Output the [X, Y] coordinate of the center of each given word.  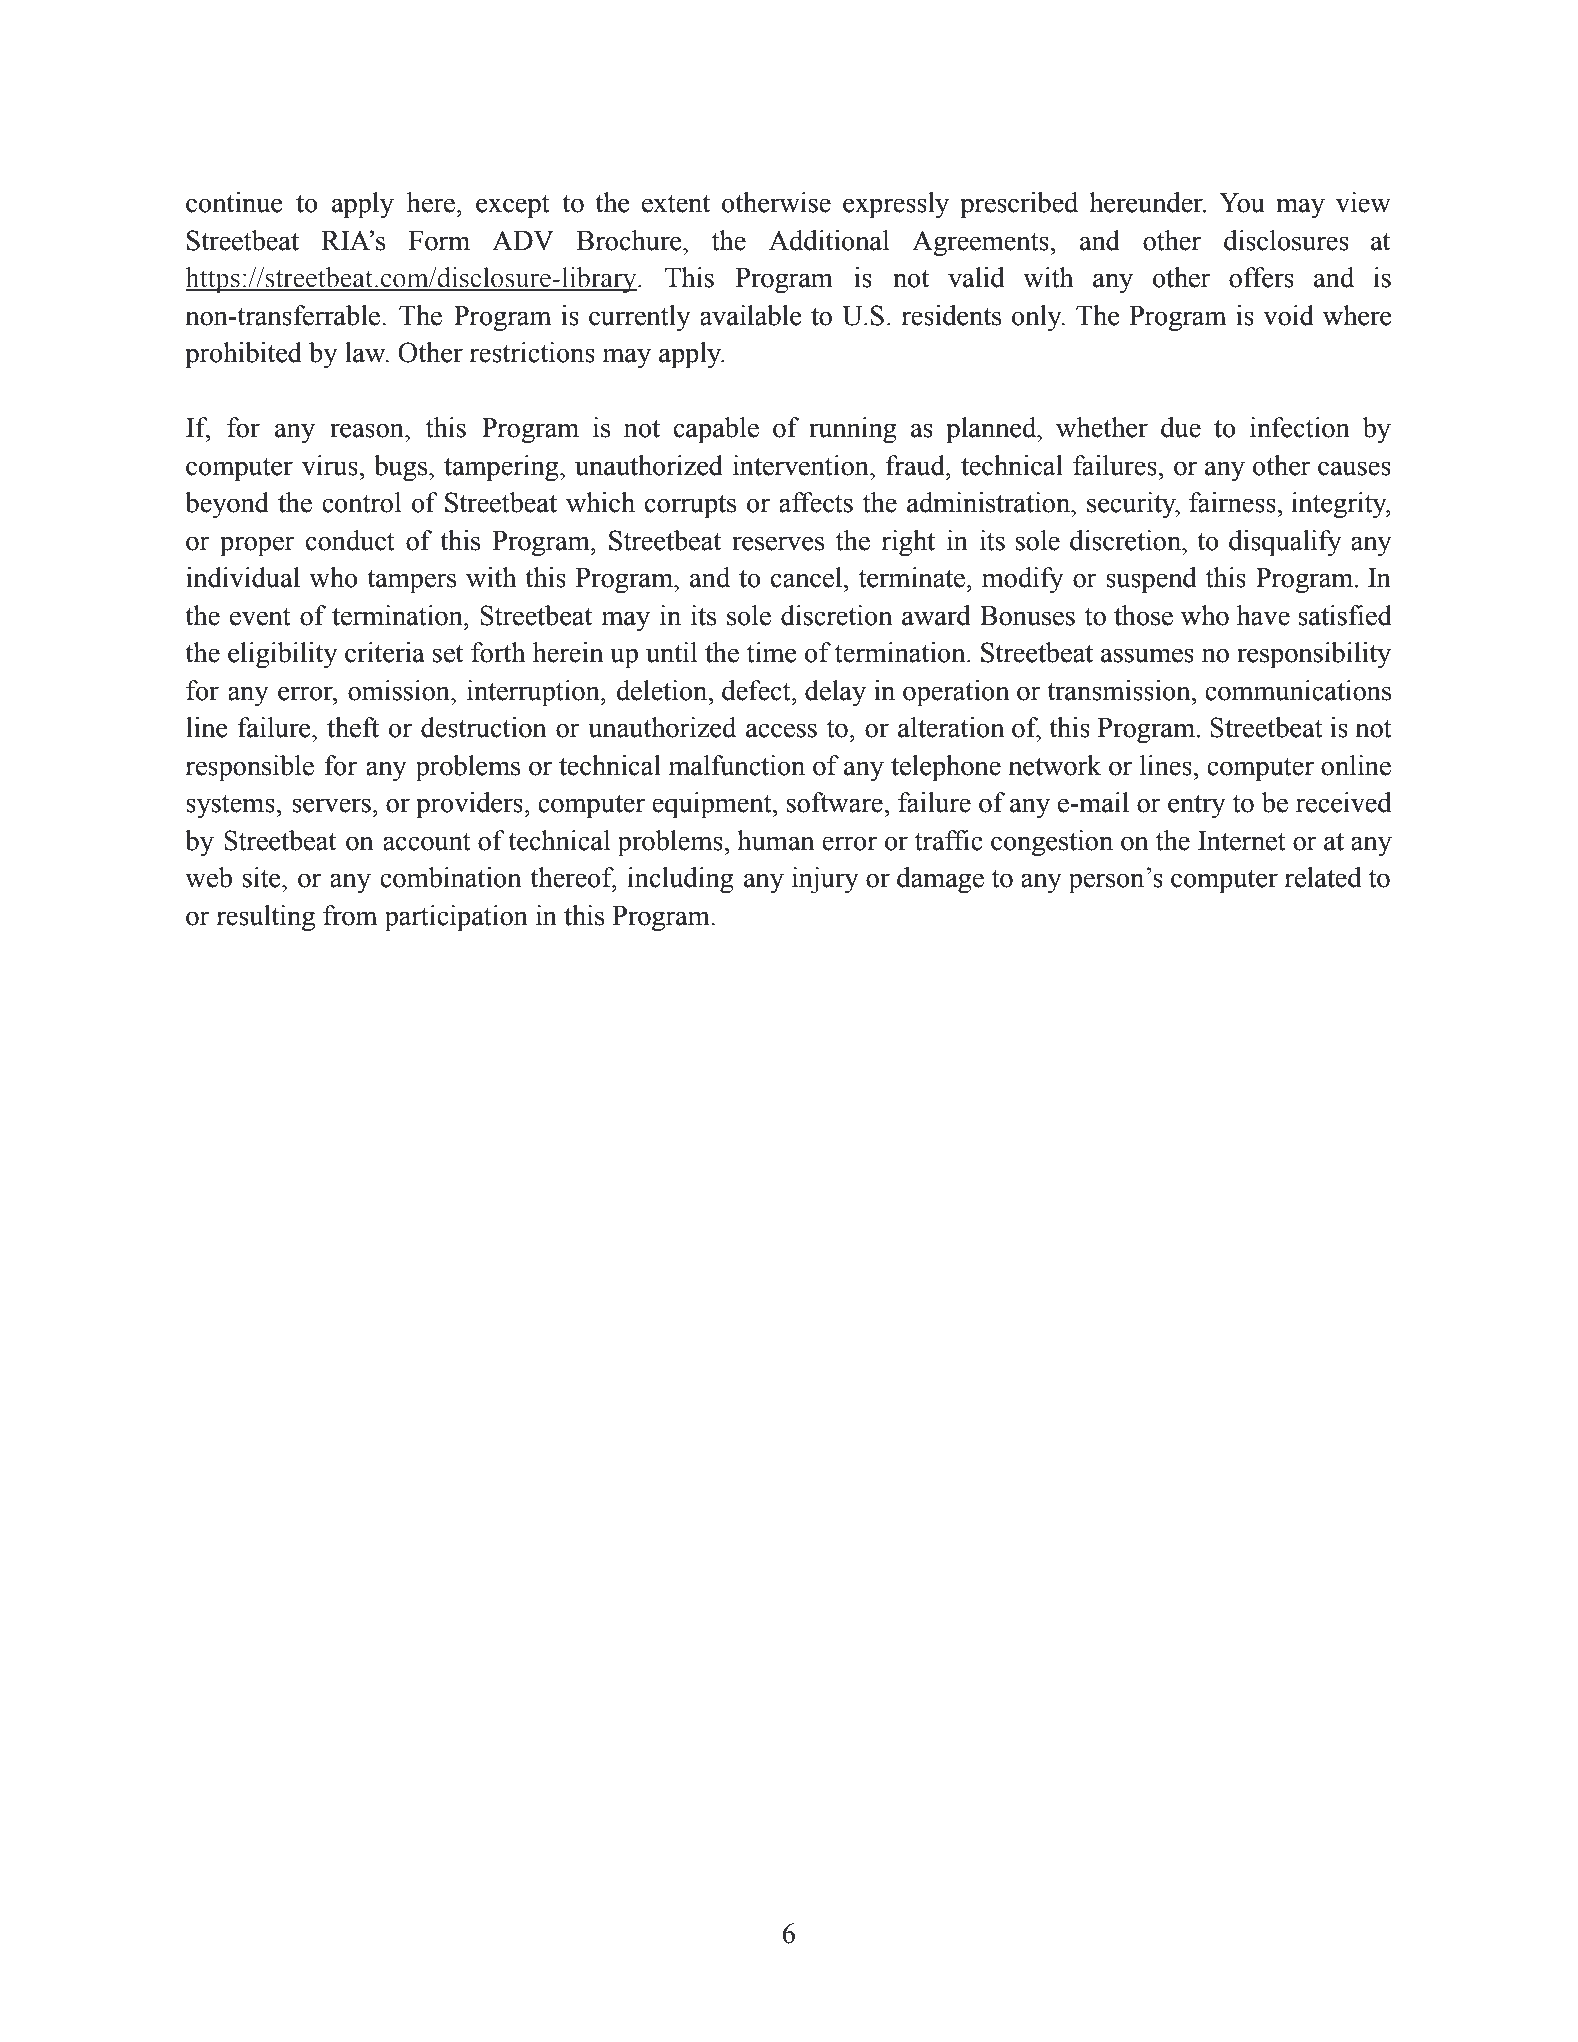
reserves [778, 543]
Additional [829, 240]
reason [368, 430]
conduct [350, 540]
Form [439, 241]
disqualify [1285, 543]
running [853, 430]
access [781, 730]
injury [825, 880]
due [1181, 427]
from [350, 915]
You [1242, 203]
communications [1298, 690]
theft [353, 727]
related [1322, 877]
